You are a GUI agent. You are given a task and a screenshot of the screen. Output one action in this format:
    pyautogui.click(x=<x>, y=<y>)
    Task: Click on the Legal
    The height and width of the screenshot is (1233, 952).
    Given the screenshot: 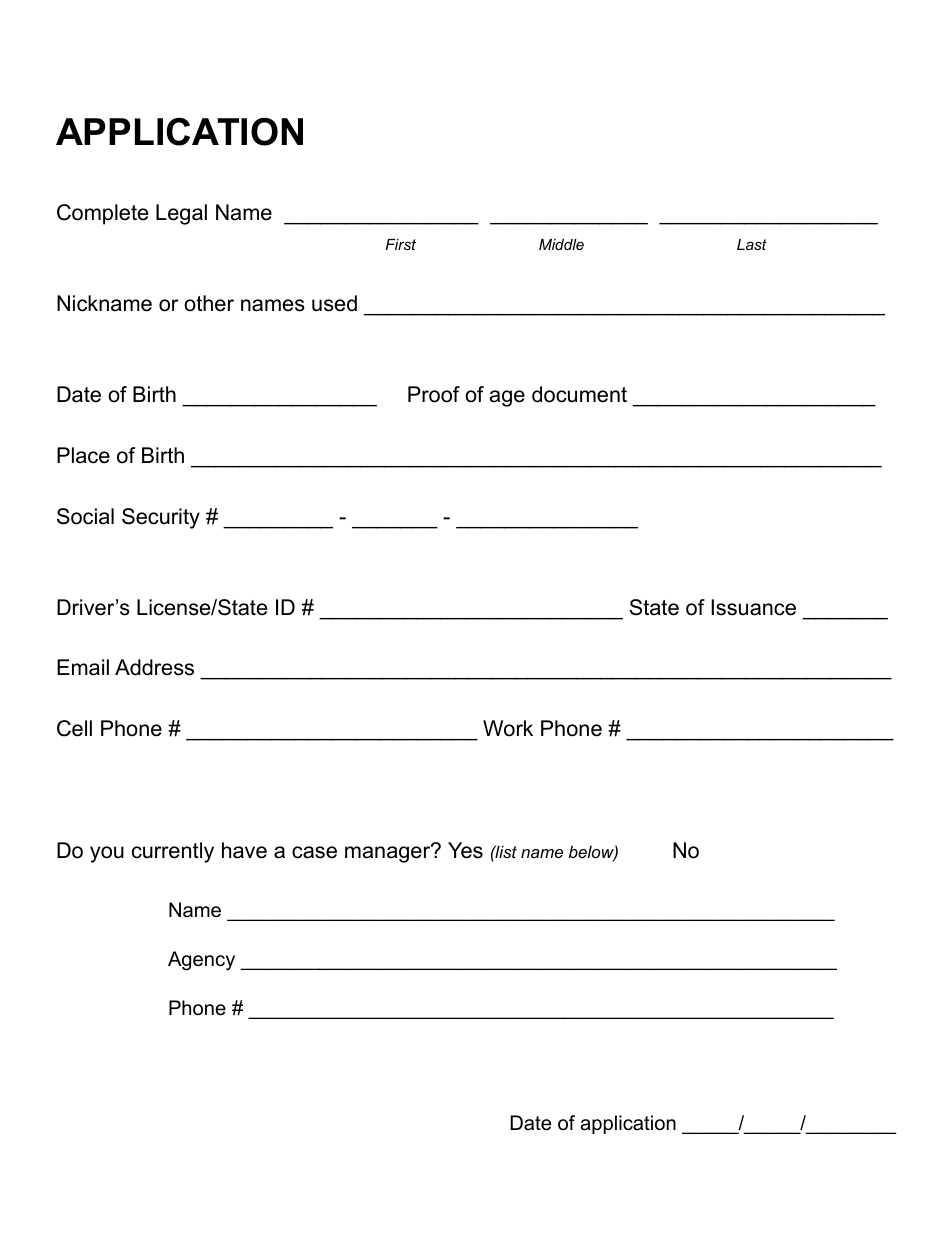 What is the action you would take?
    pyautogui.click(x=181, y=214)
